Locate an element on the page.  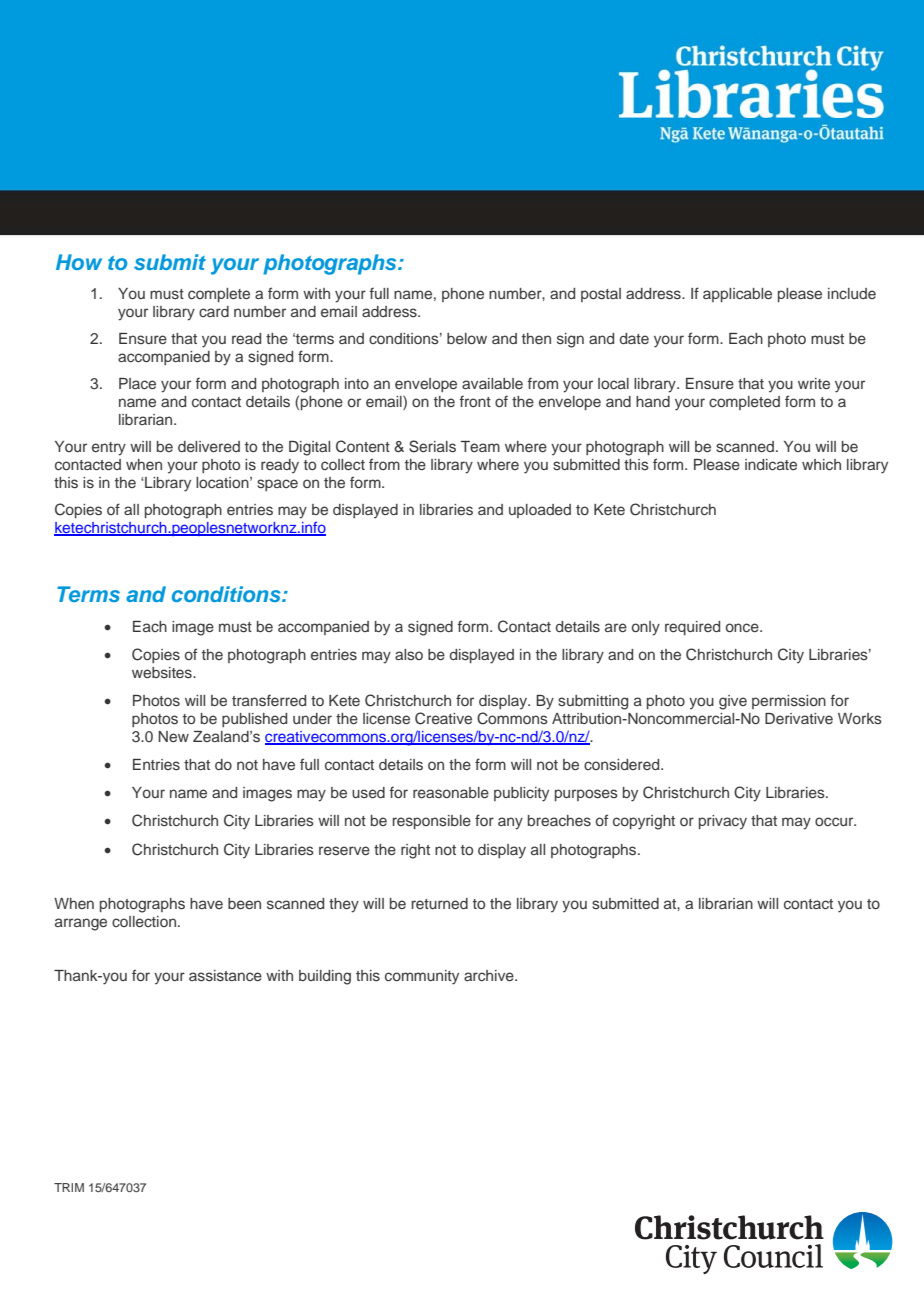
returned is located at coordinates (440, 903).
